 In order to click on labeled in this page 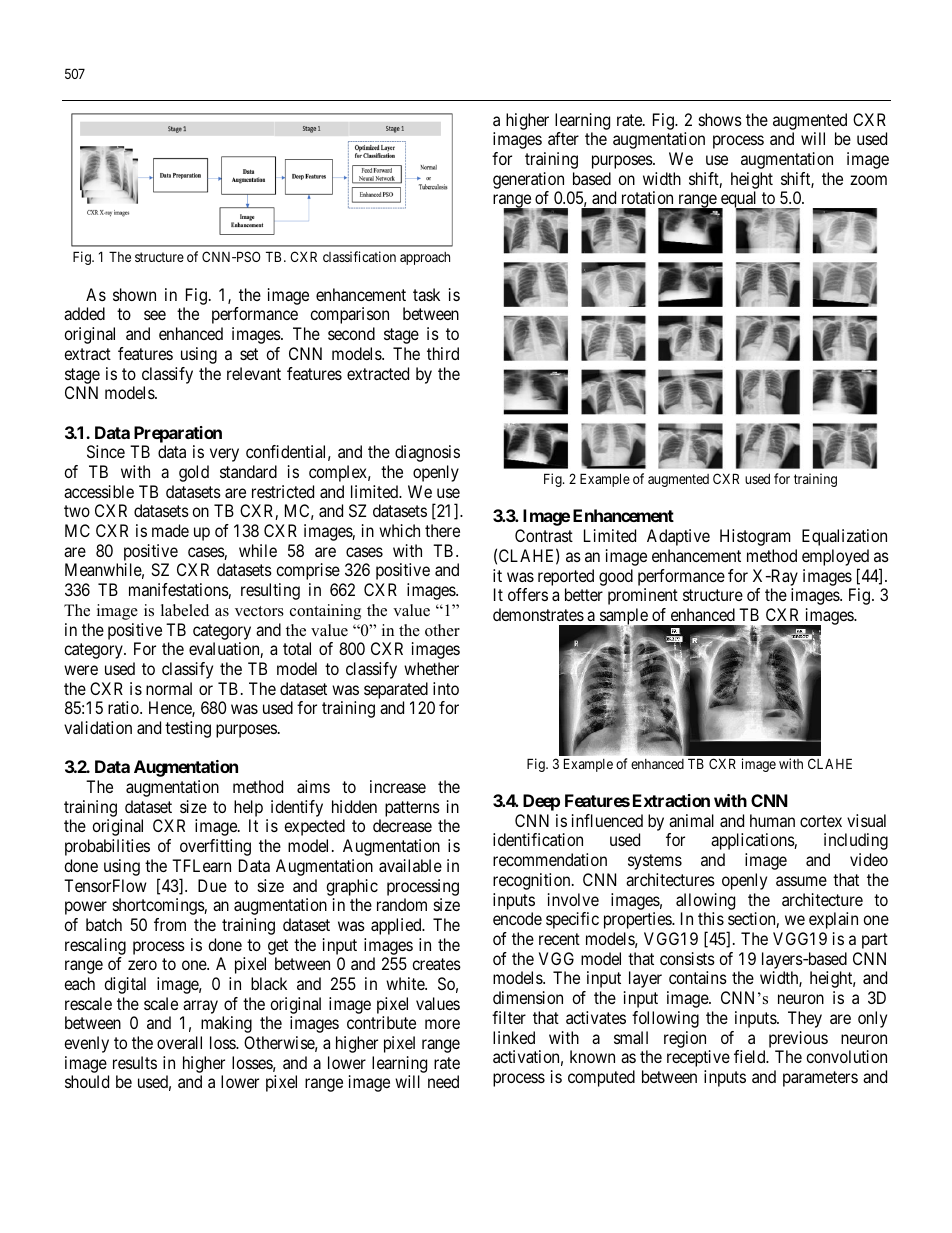, I will do `click(185, 610)`.
